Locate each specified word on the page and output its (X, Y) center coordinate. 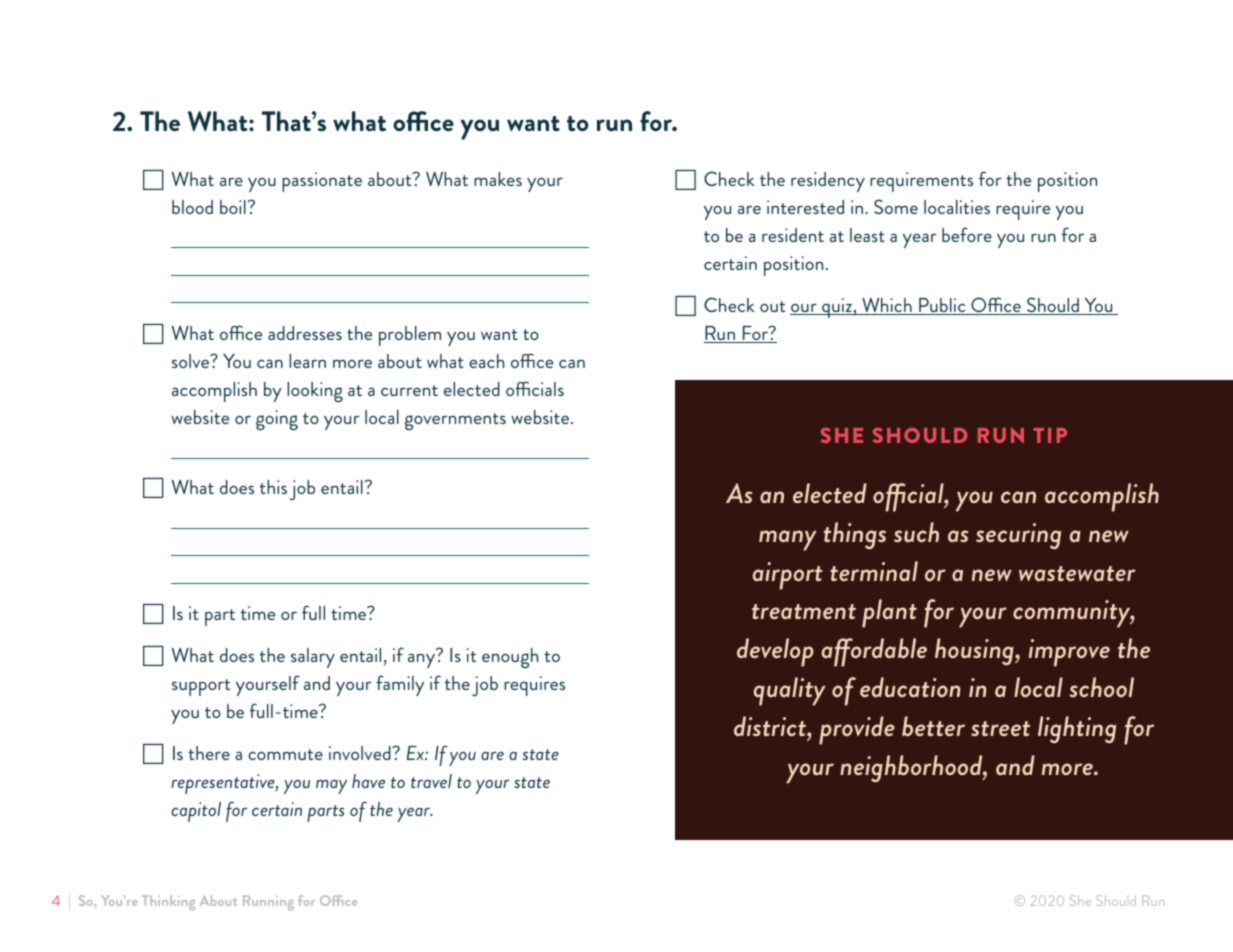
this (273, 487)
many (788, 540)
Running (268, 903)
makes (498, 179)
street (1000, 728)
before (967, 234)
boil (233, 207)
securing (1018, 536)
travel (431, 781)
